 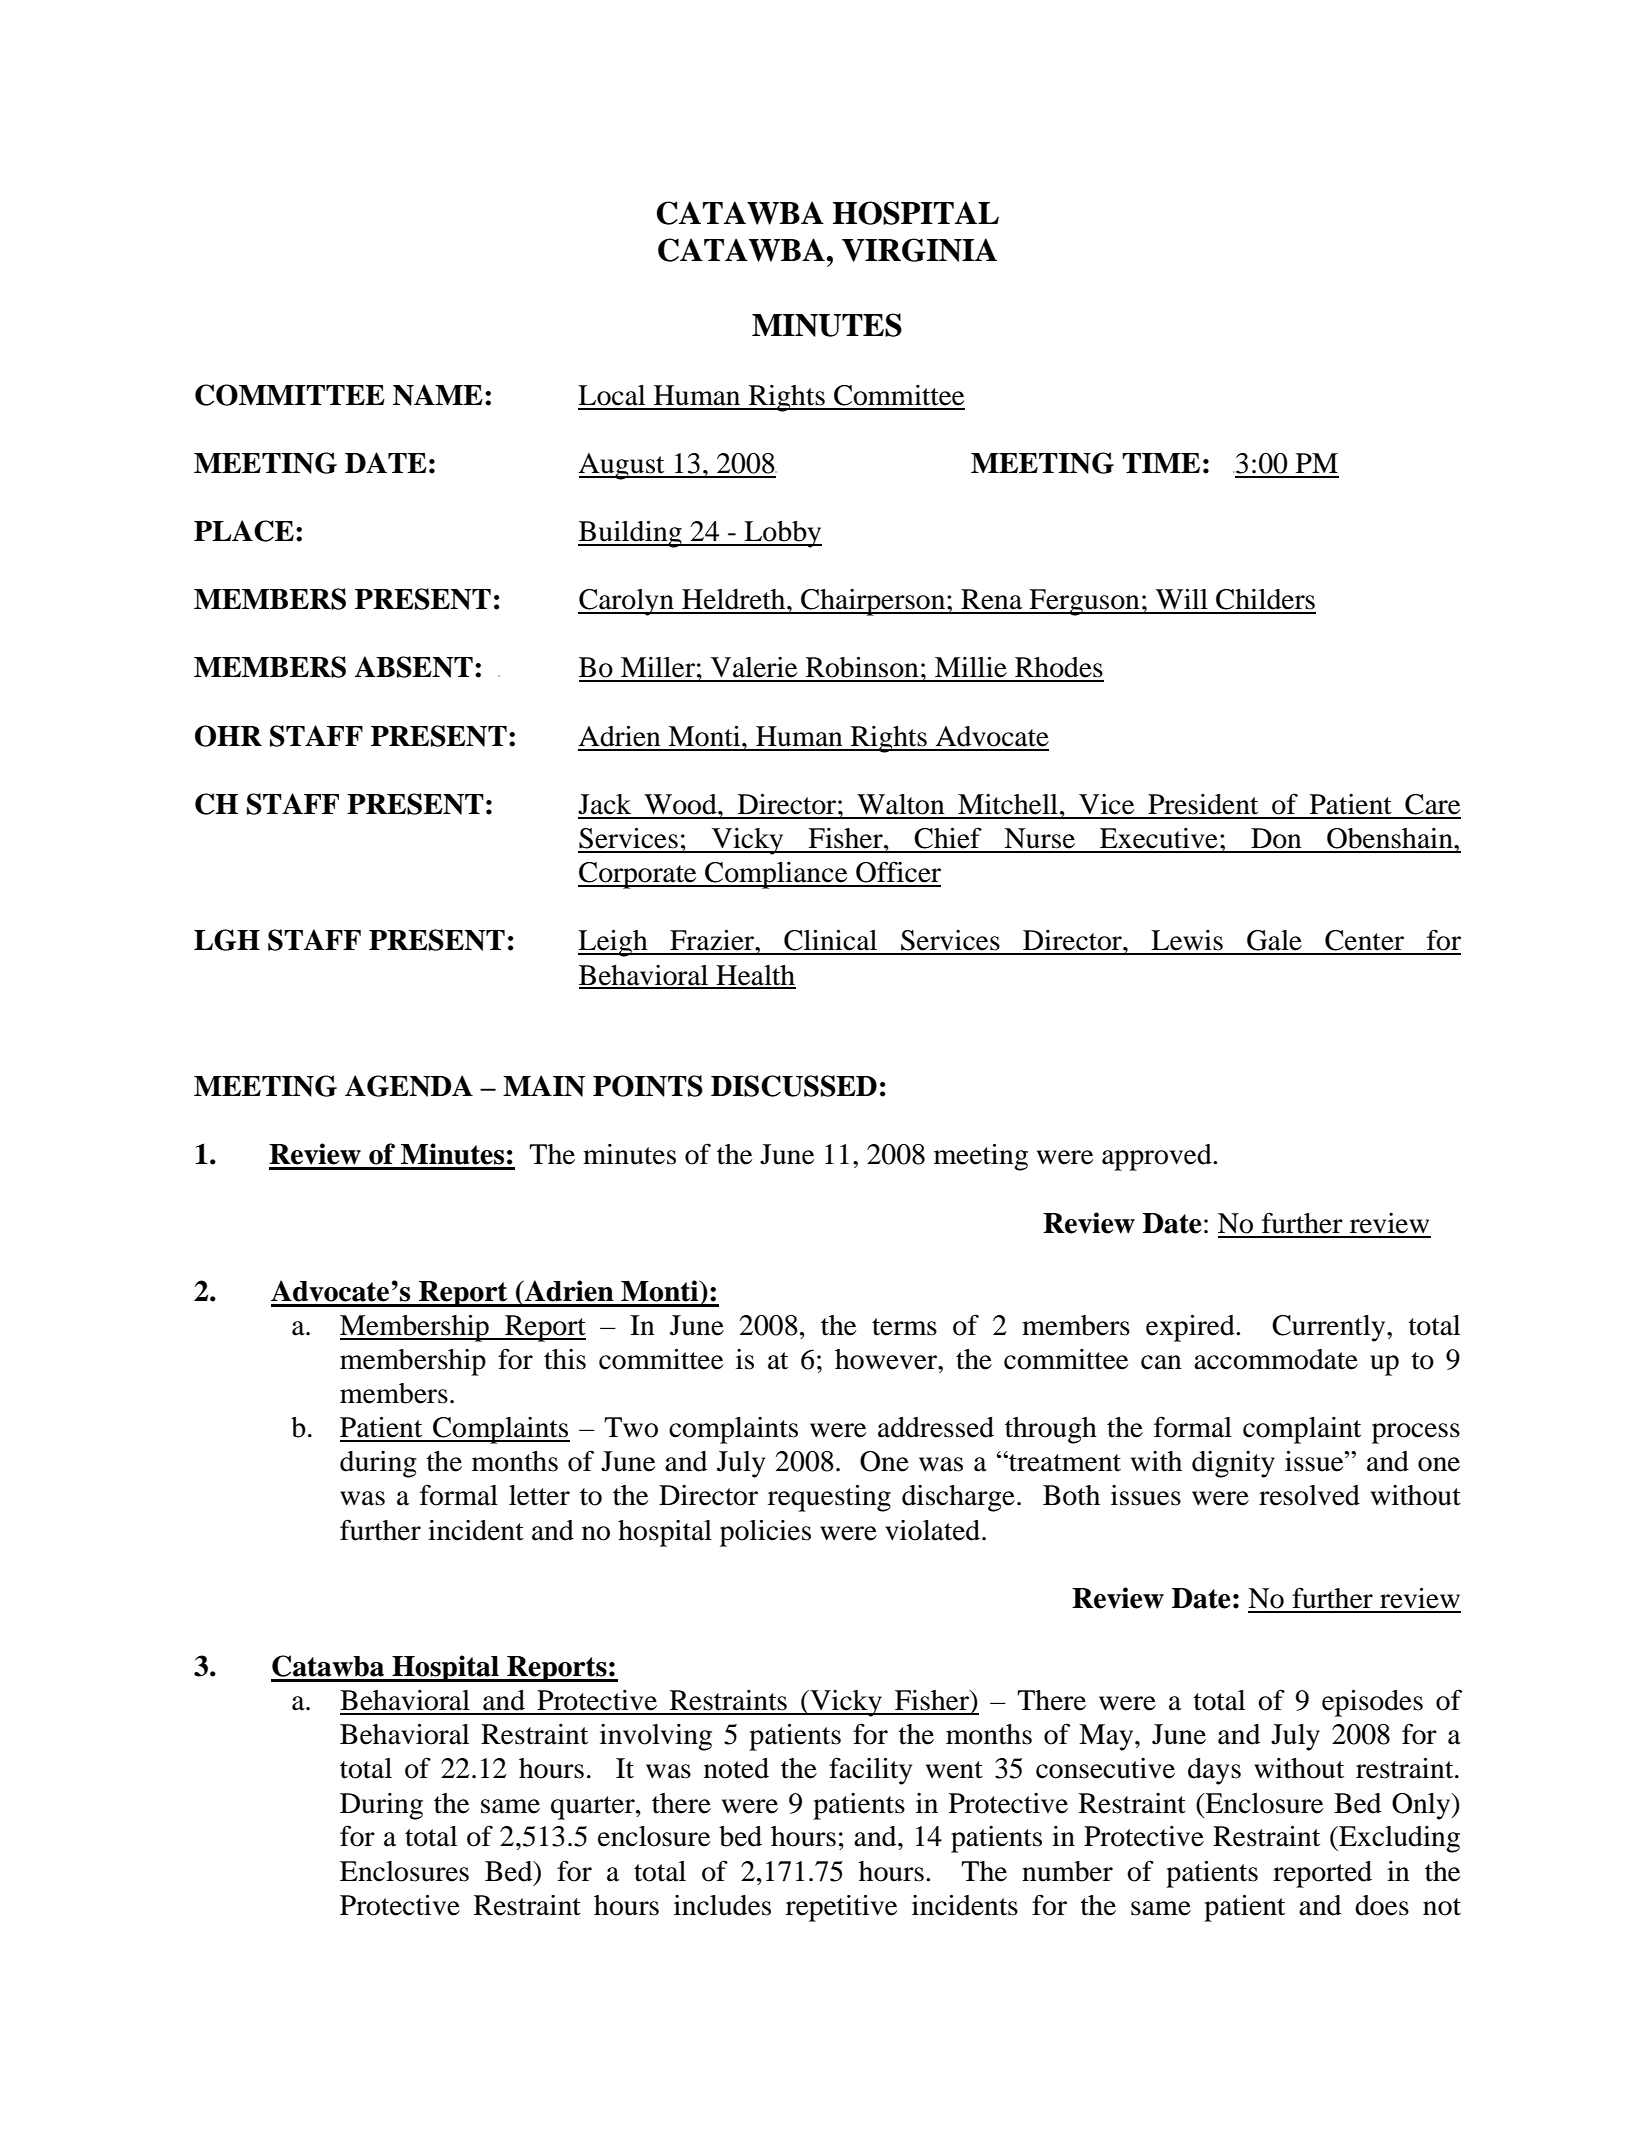 I want to click on NAME, so click(x=438, y=395).
